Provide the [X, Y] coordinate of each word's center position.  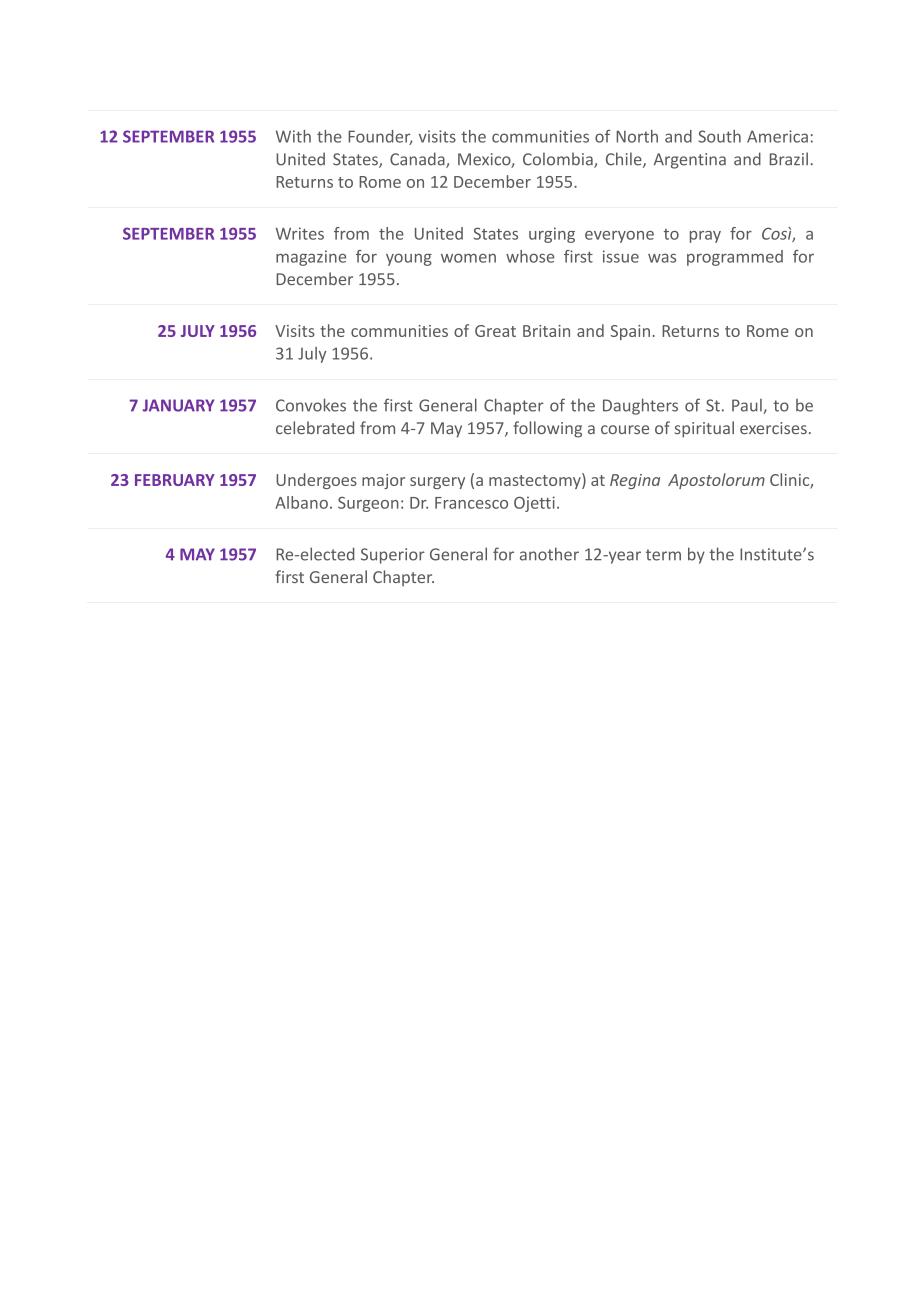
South [719, 136]
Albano [301, 502]
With [293, 136]
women [468, 258]
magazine [311, 258]
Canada [418, 160]
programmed [735, 258]
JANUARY [178, 405]
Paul [748, 406]
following [547, 429]
